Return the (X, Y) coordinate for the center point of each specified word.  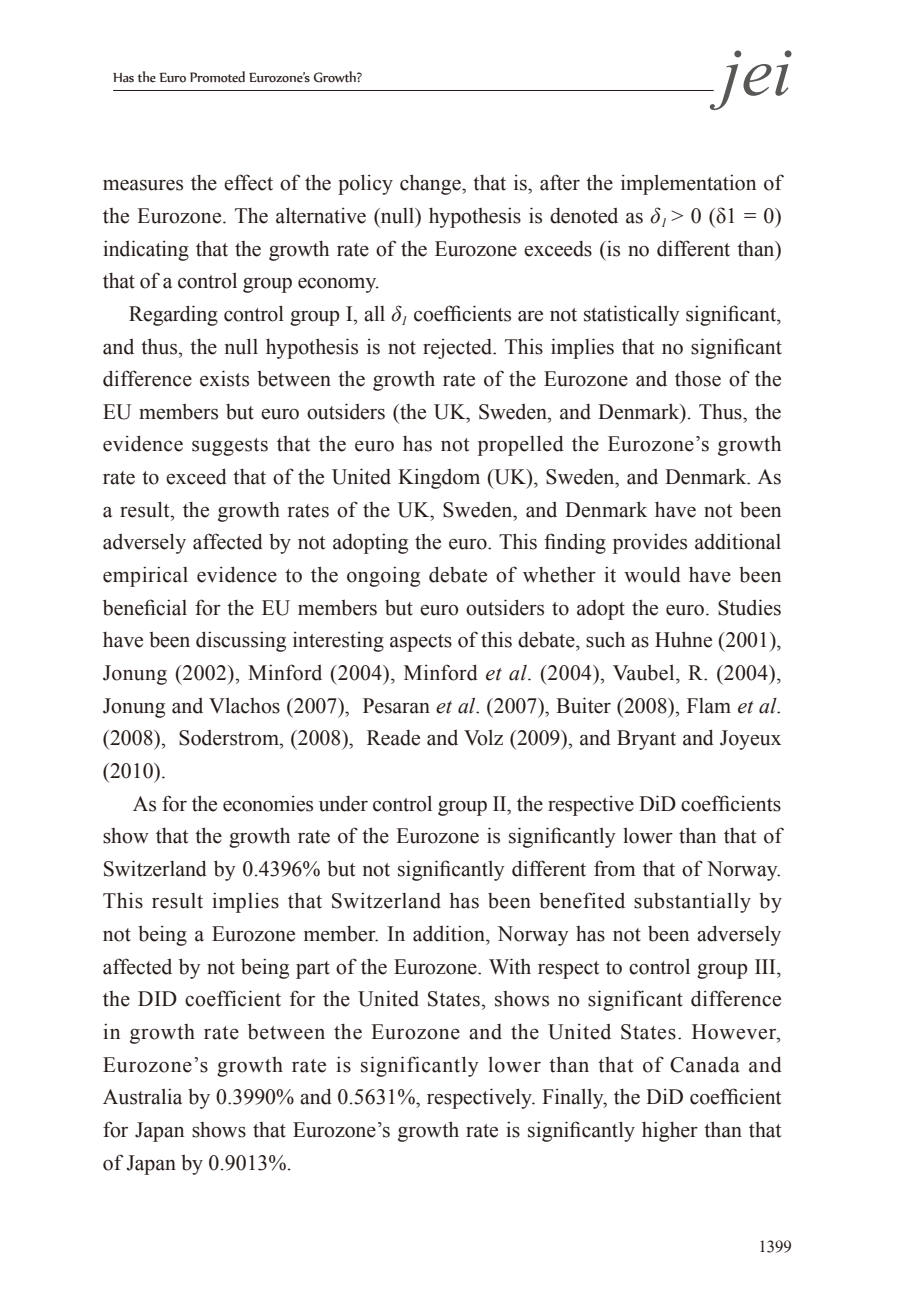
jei (749, 80)
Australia (142, 1096)
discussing (241, 641)
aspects (421, 643)
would (652, 574)
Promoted (217, 77)
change (431, 184)
